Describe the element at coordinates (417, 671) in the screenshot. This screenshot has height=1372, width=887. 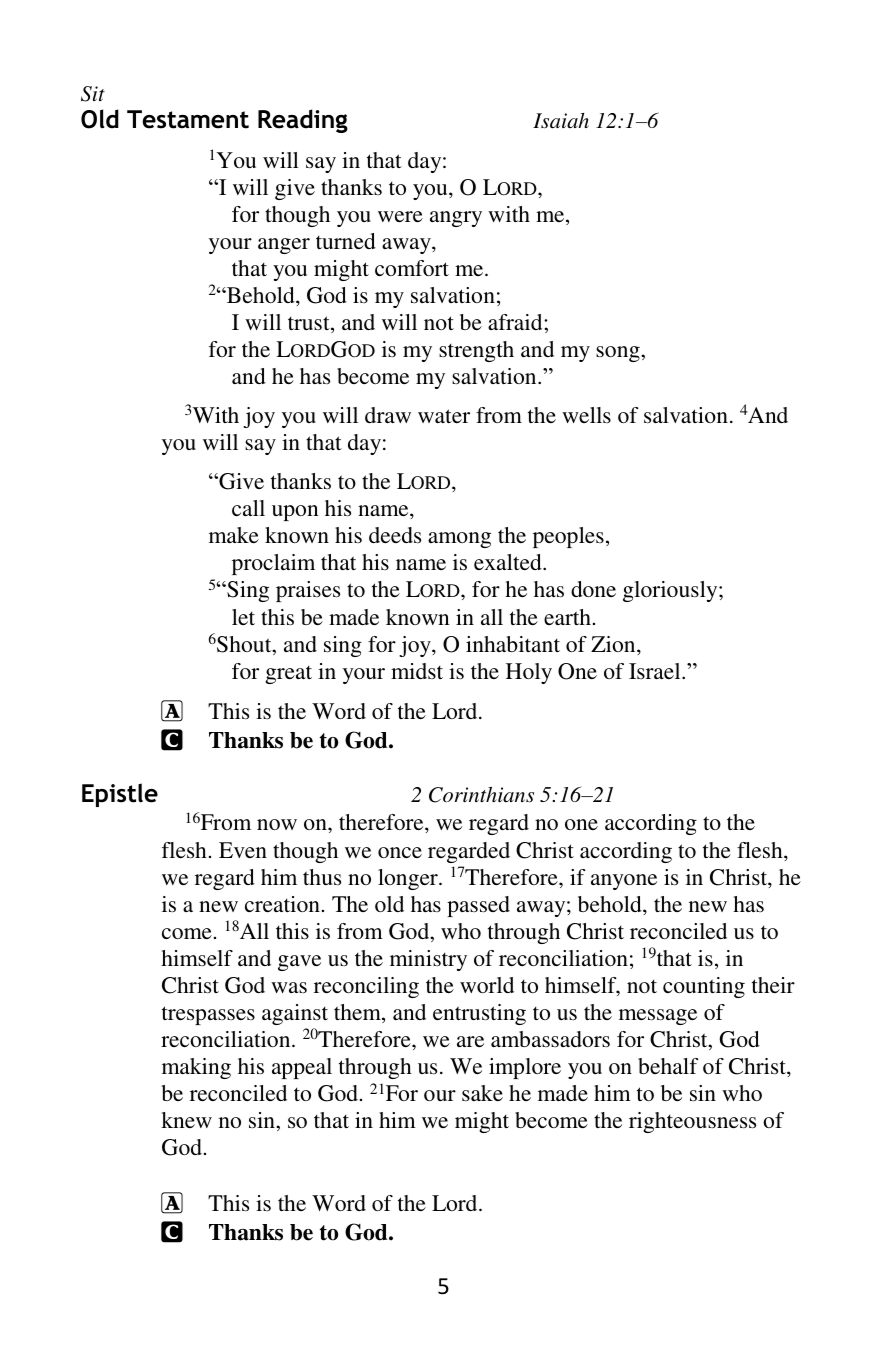
I see `midst` at that location.
